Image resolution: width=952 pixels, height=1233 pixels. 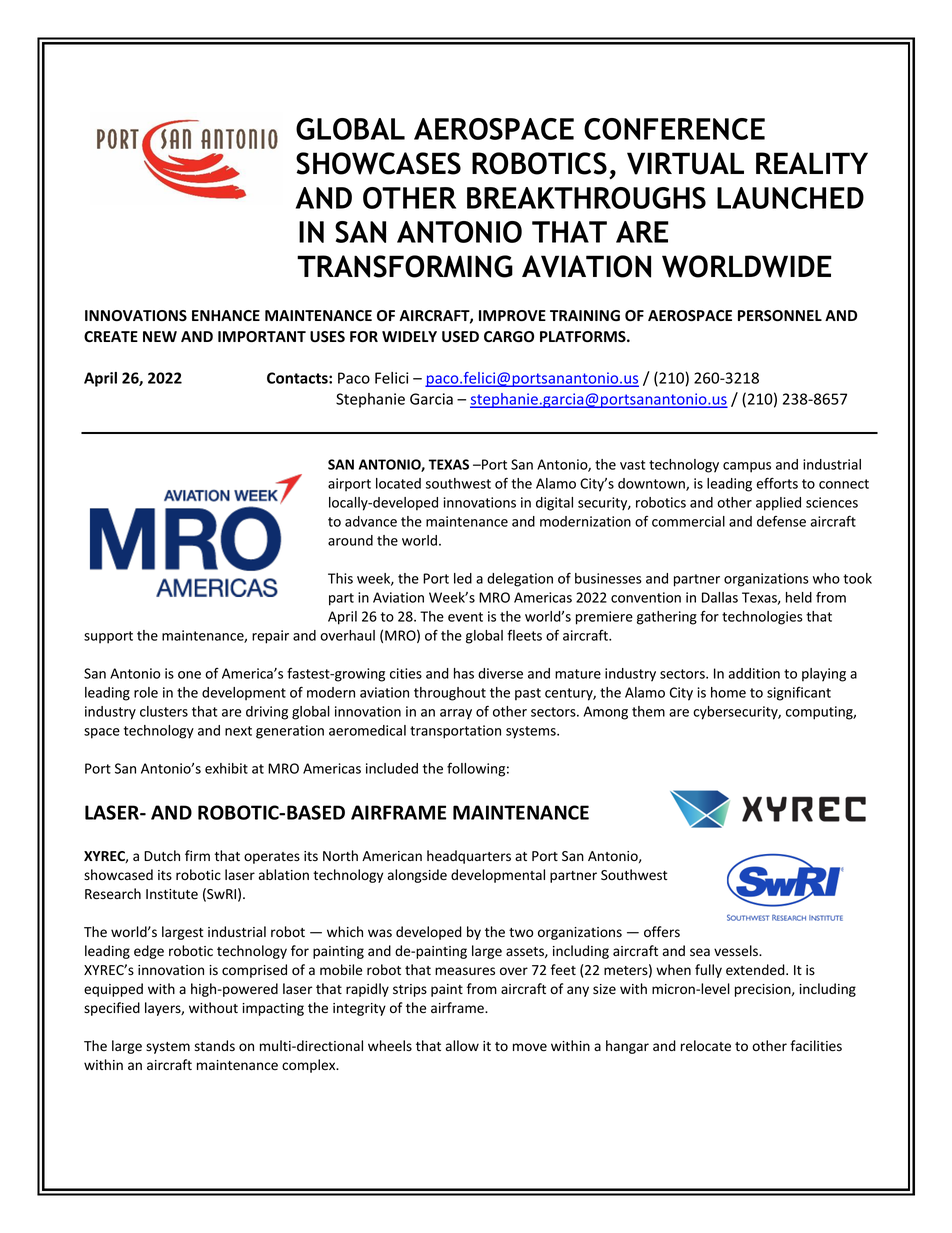 I want to click on allow, so click(x=462, y=1045).
